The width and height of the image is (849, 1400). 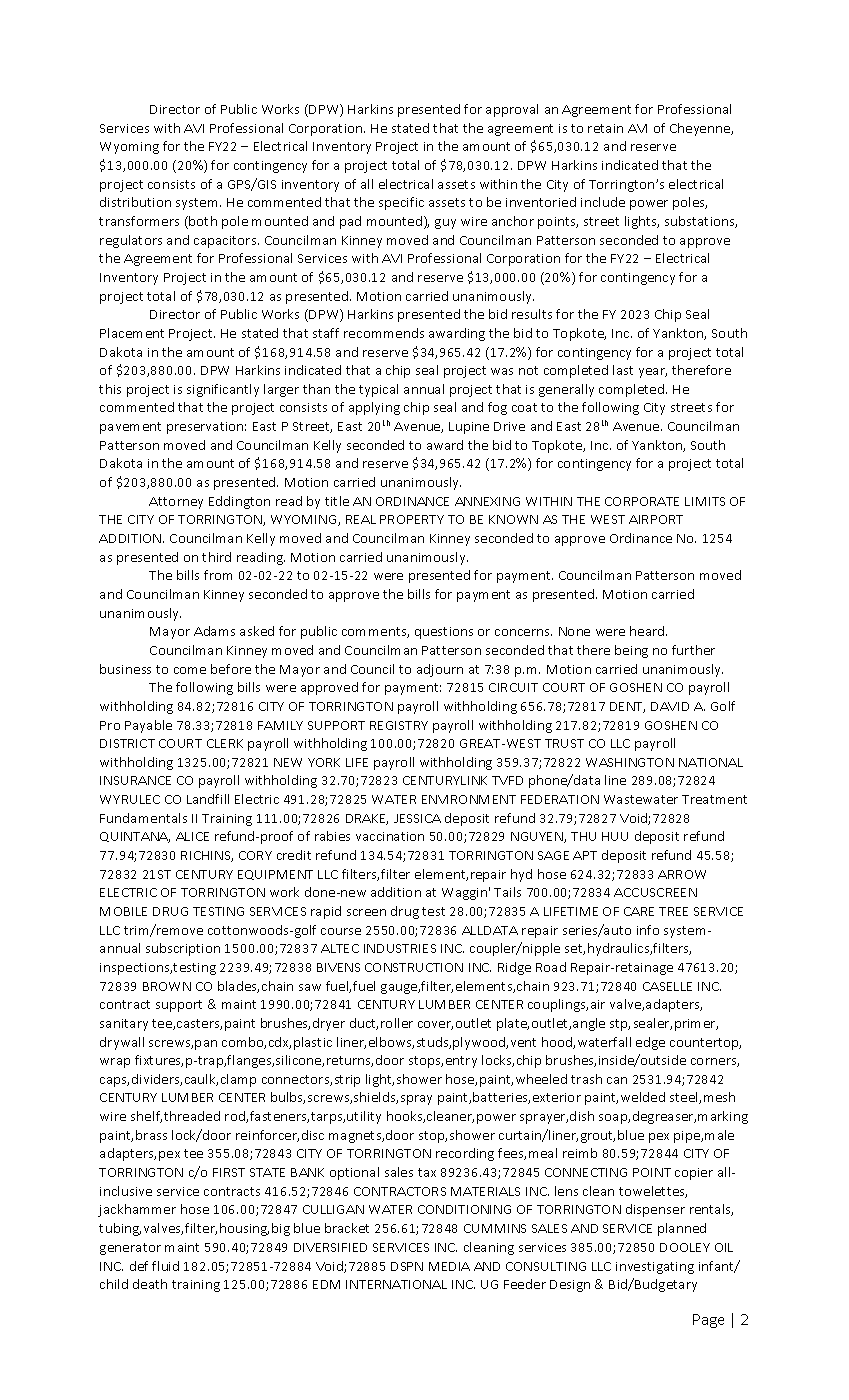 I want to click on CARE, so click(x=639, y=911).
